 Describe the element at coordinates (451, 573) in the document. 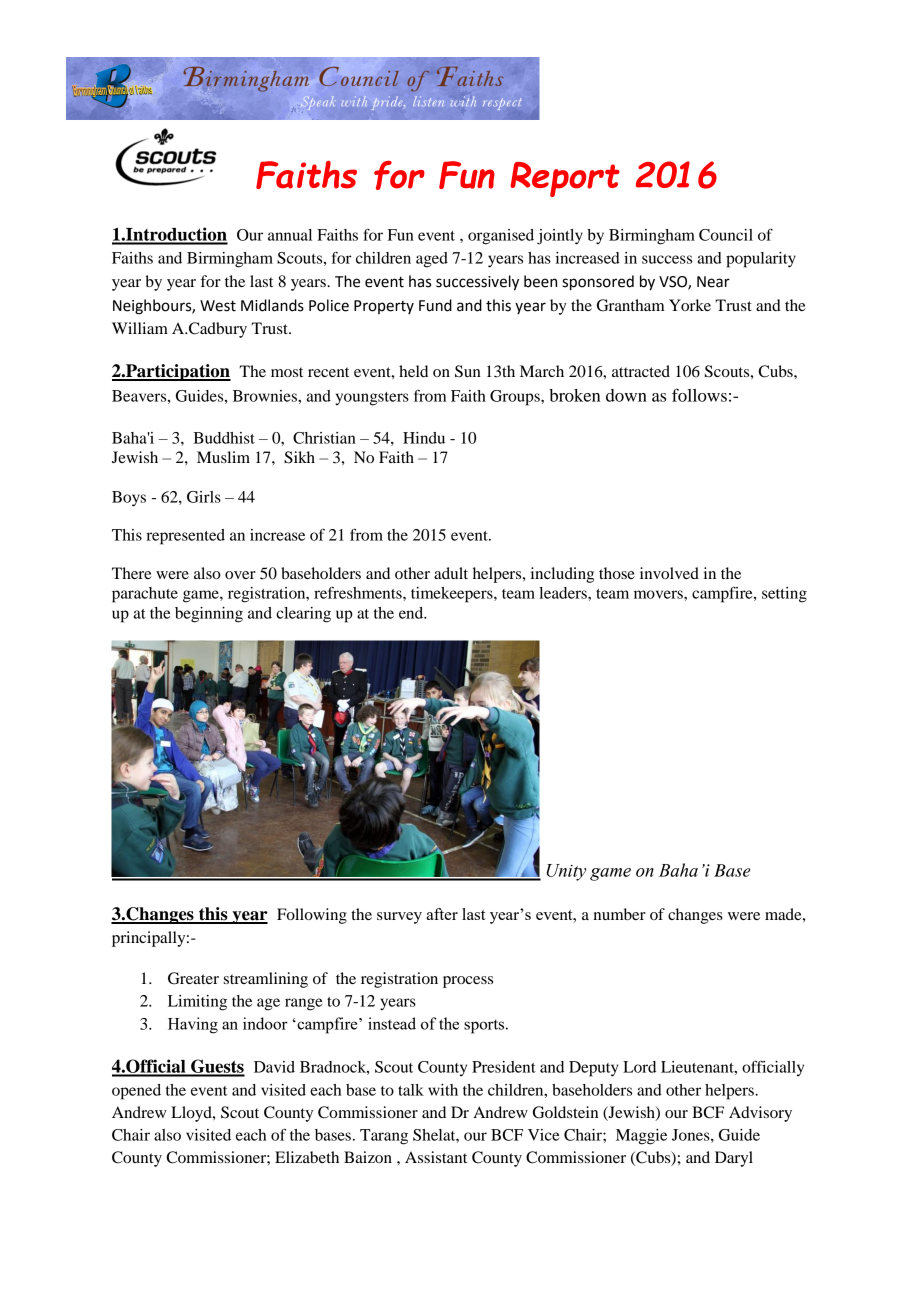

I see `adult` at that location.
